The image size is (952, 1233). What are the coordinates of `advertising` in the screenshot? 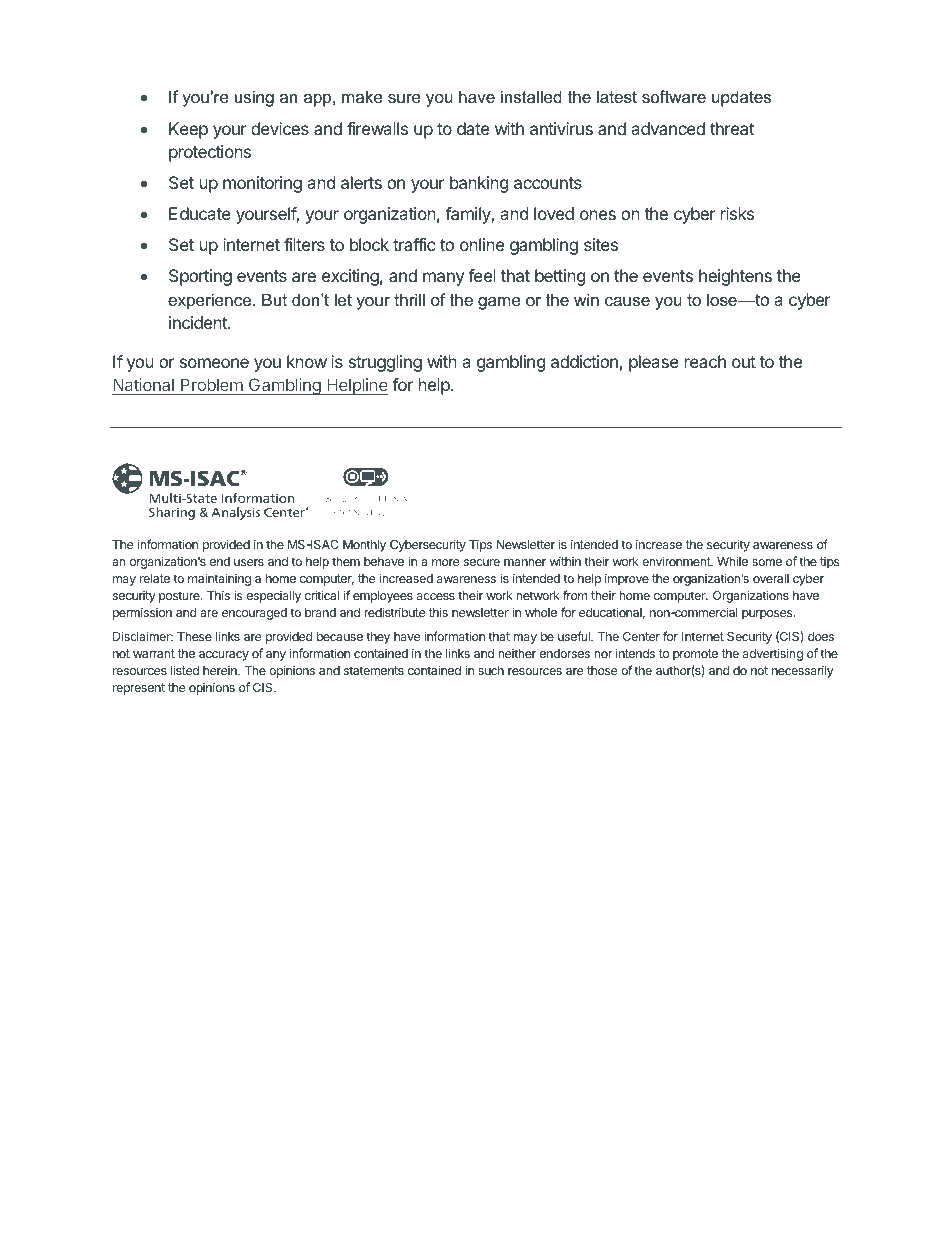 It's located at (773, 654).
